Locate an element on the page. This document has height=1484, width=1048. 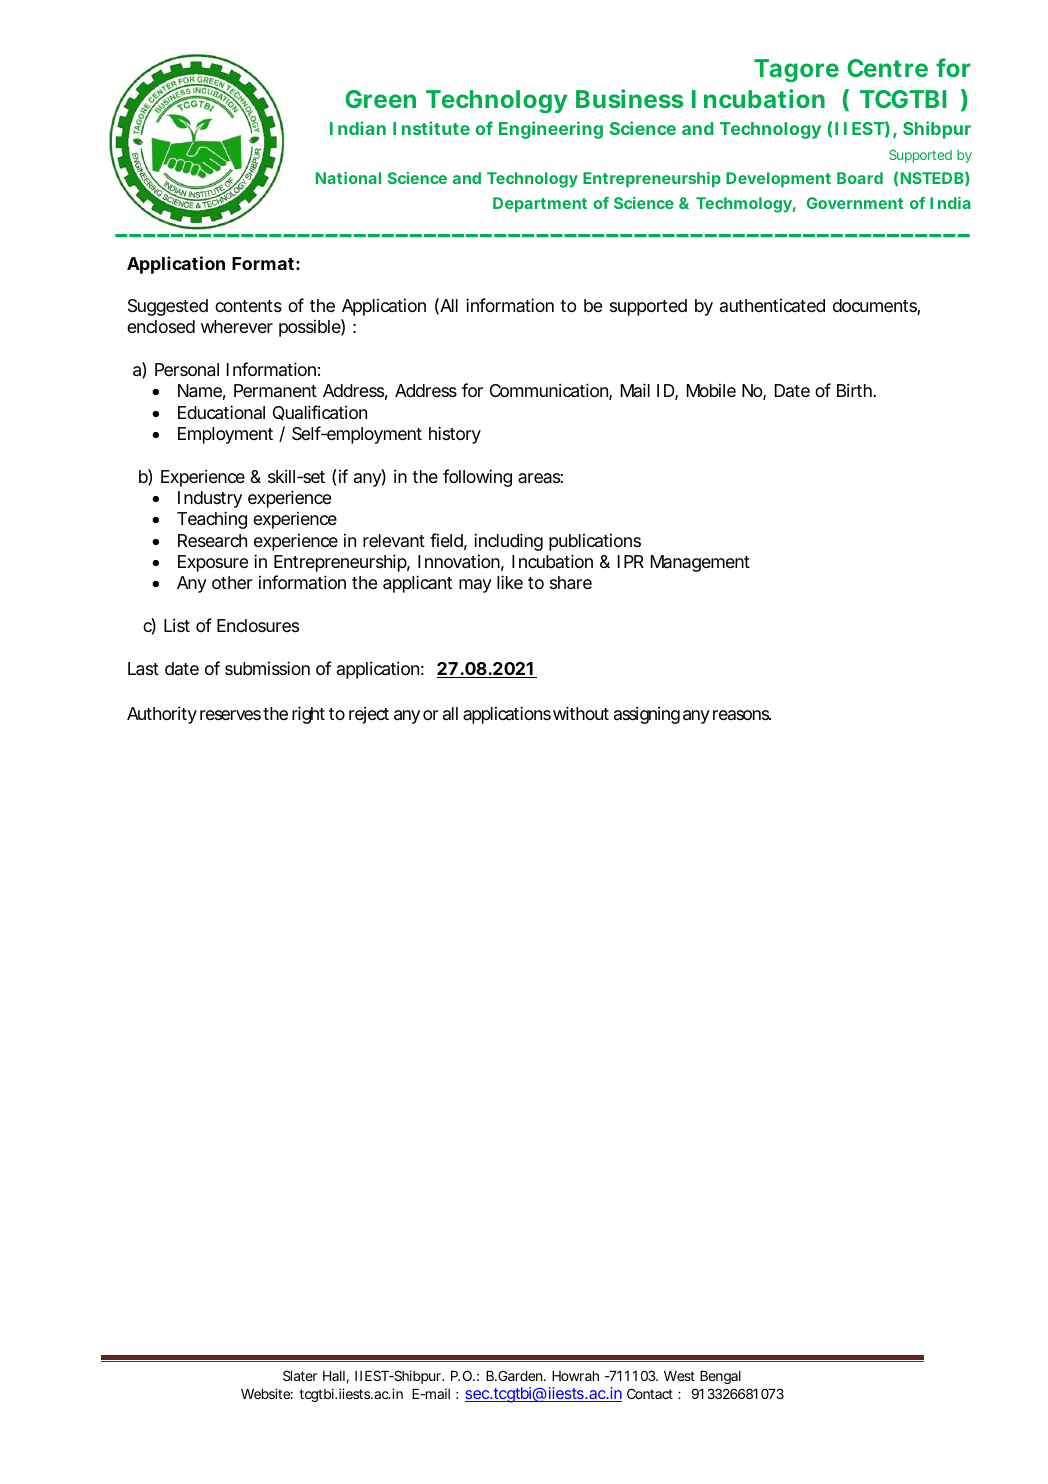
Slater is located at coordinates (300, 1375).
